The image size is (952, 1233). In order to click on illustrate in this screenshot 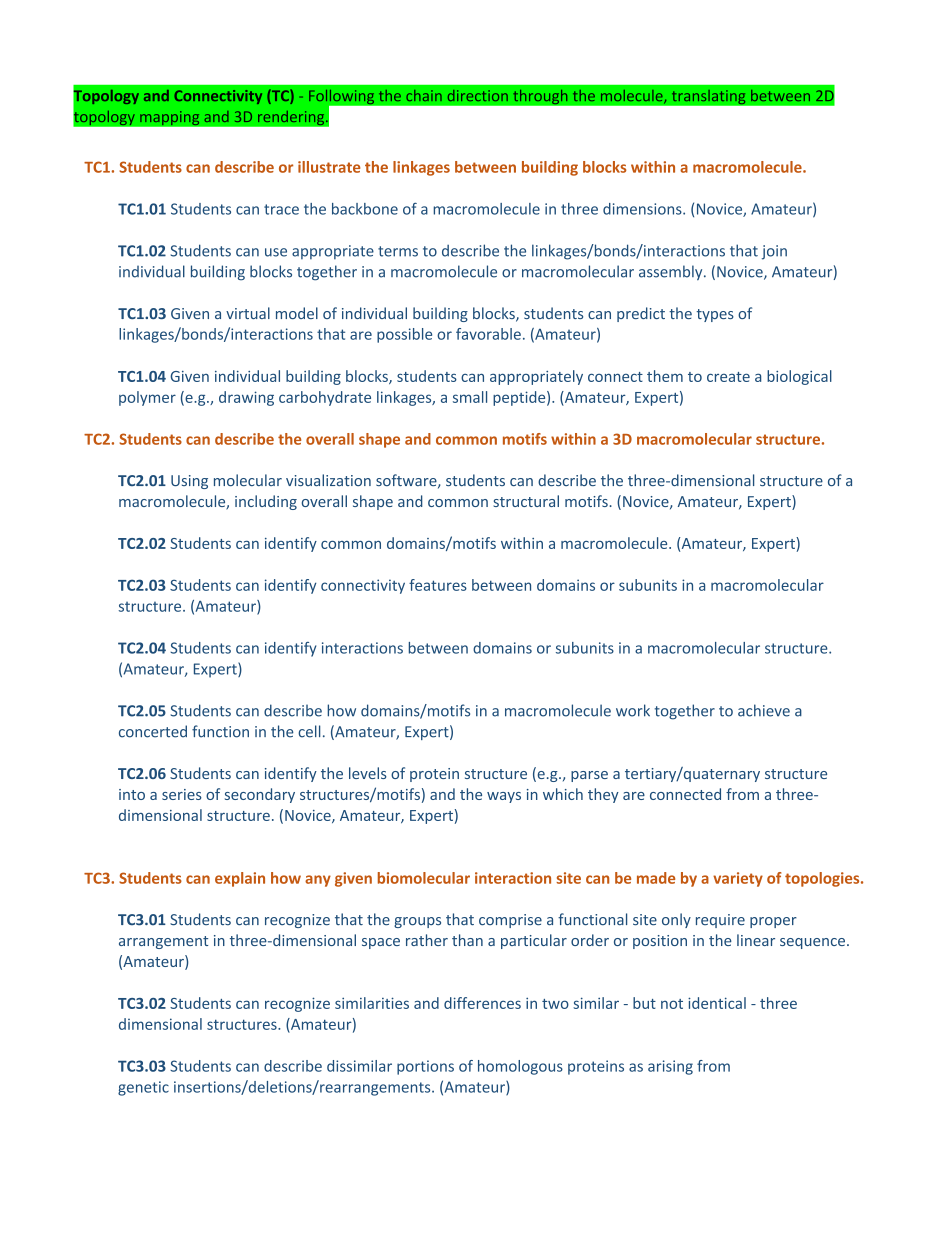, I will do `click(329, 167)`.
